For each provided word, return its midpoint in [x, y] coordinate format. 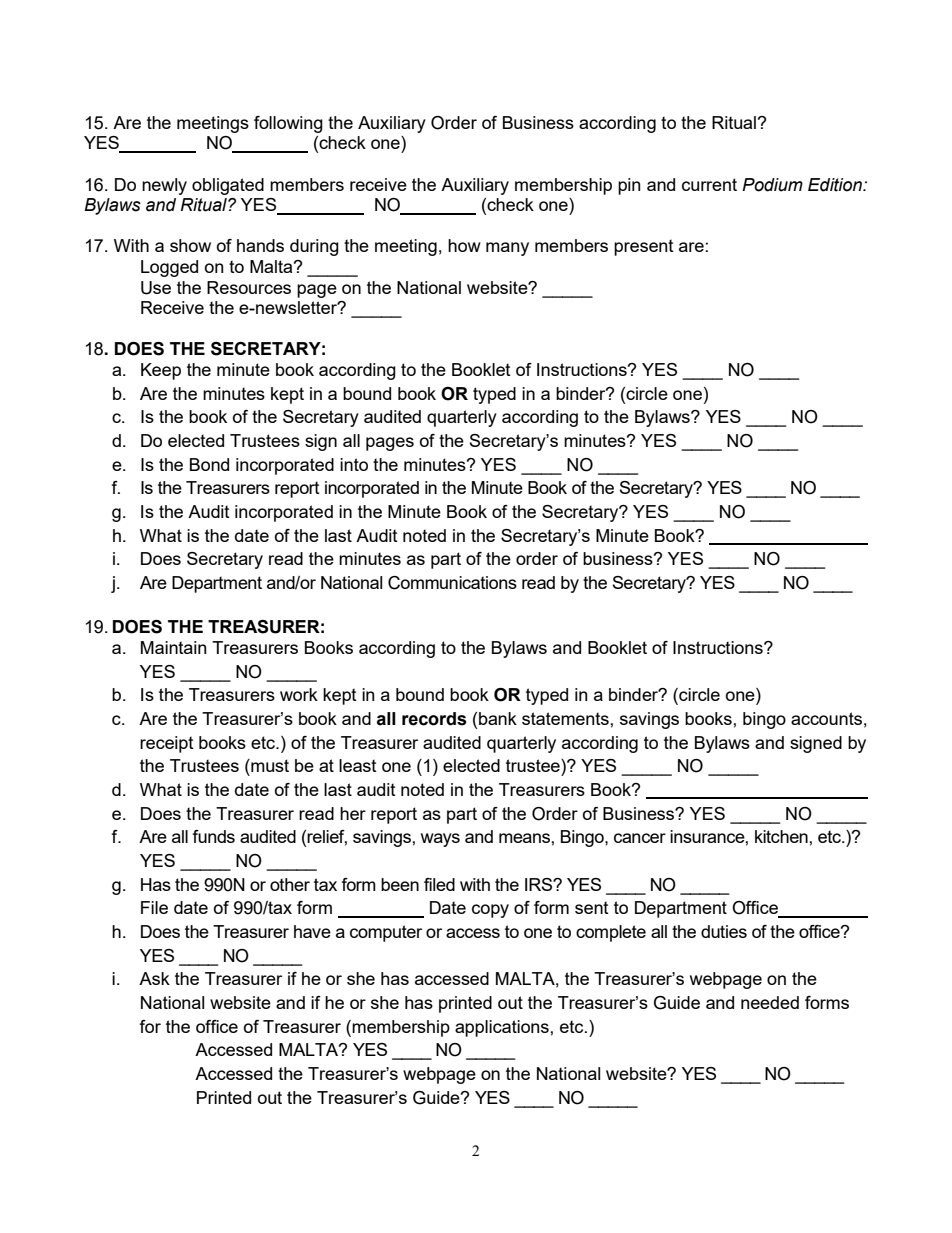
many [507, 249]
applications [503, 1028]
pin [629, 186]
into [354, 464]
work [299, 694]
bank [498, 718]
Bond [209, 464]
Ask [154, 978]
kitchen [782, 836]
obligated [228, 186]
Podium [772, 185]
